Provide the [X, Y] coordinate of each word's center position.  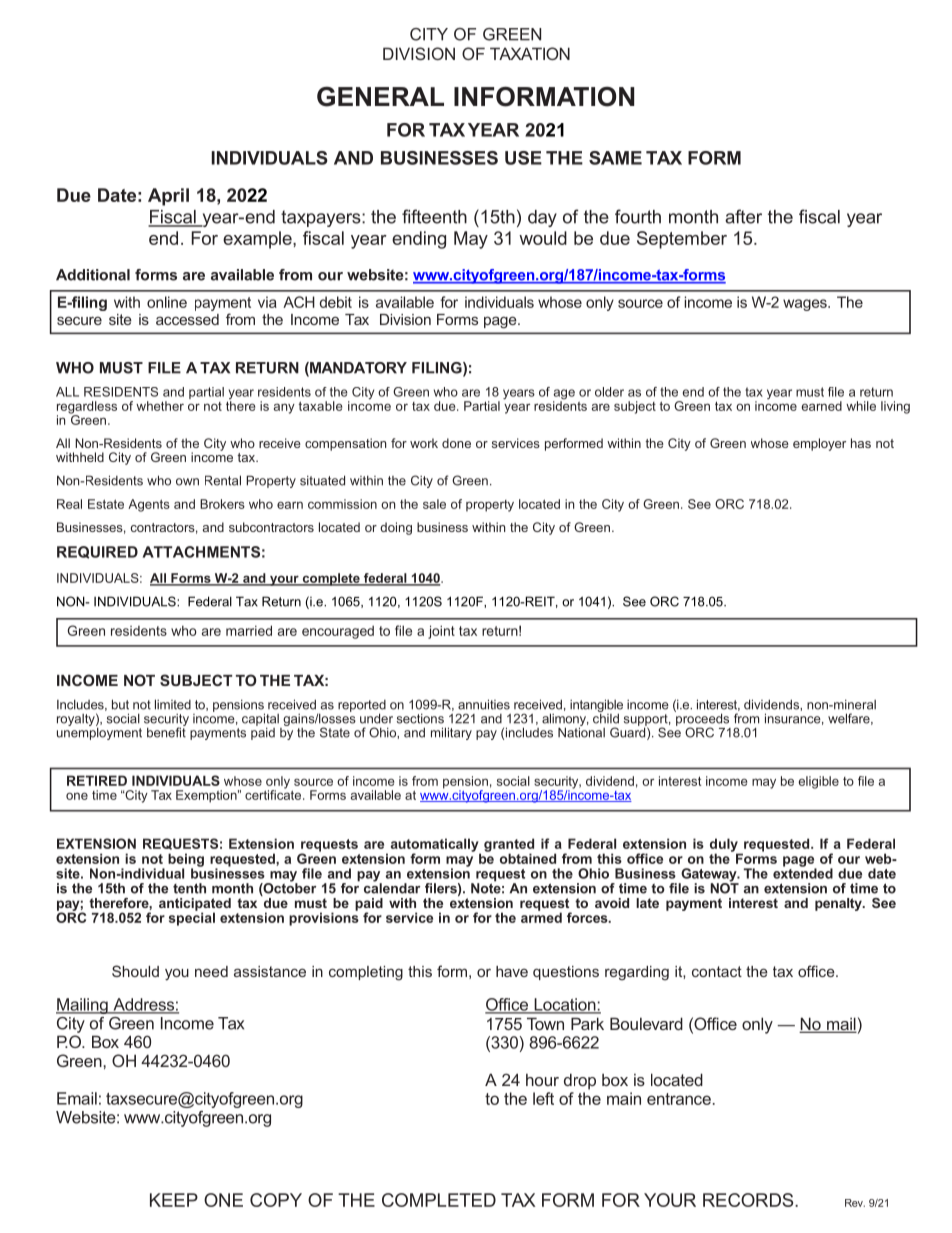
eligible [818, 782]
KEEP [174, 1200]
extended [803, 872]
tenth [189, 888]
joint [441, 632]
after [743, 216]
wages [806, 305]
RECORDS [749, 1200]
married [249, 630]
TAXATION [530, 53]
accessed [187, 319]
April [168, 197]
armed [541, 916]
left [543, 1098]
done [456, 443]
